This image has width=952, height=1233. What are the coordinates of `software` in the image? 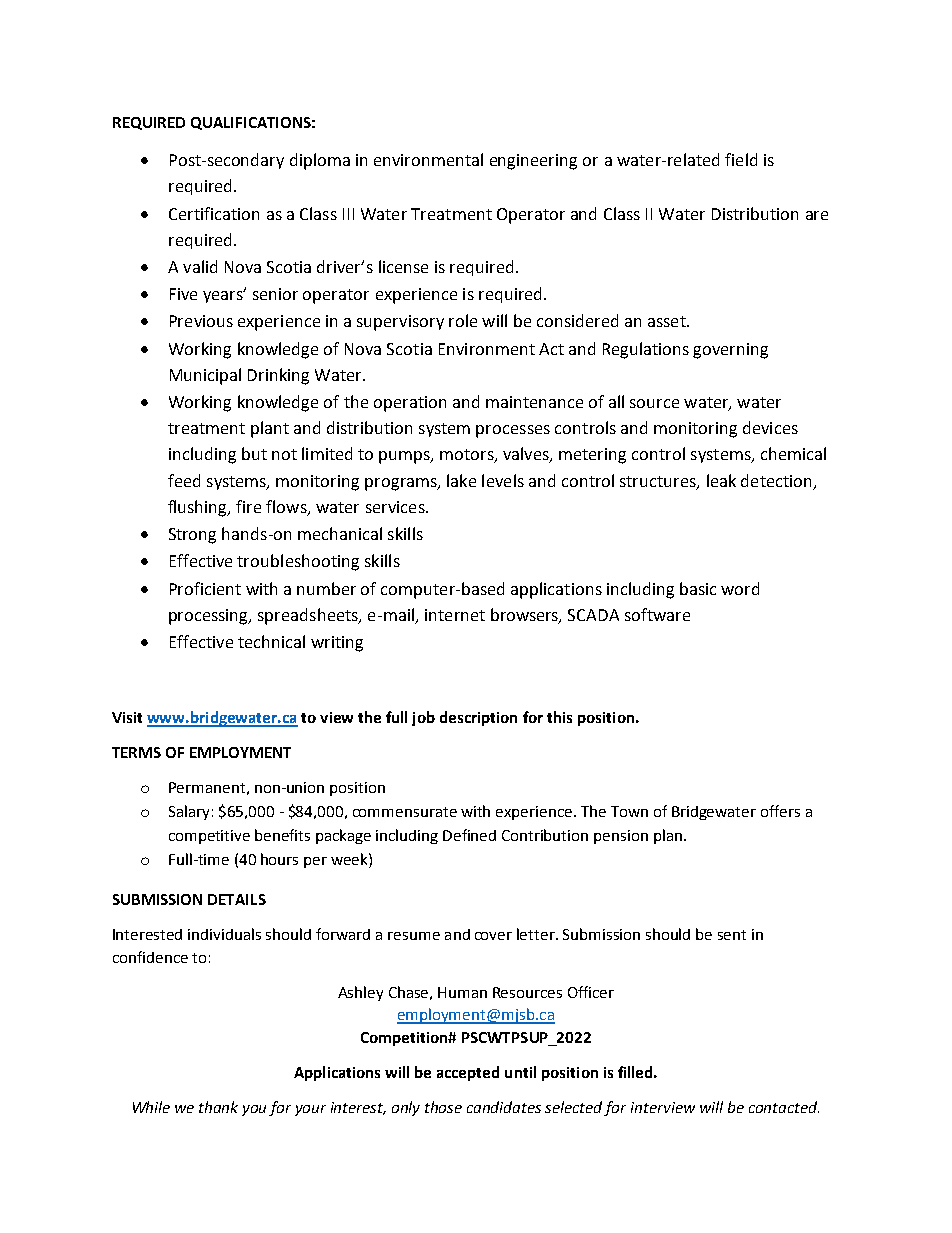 It's located at (657, 614).
